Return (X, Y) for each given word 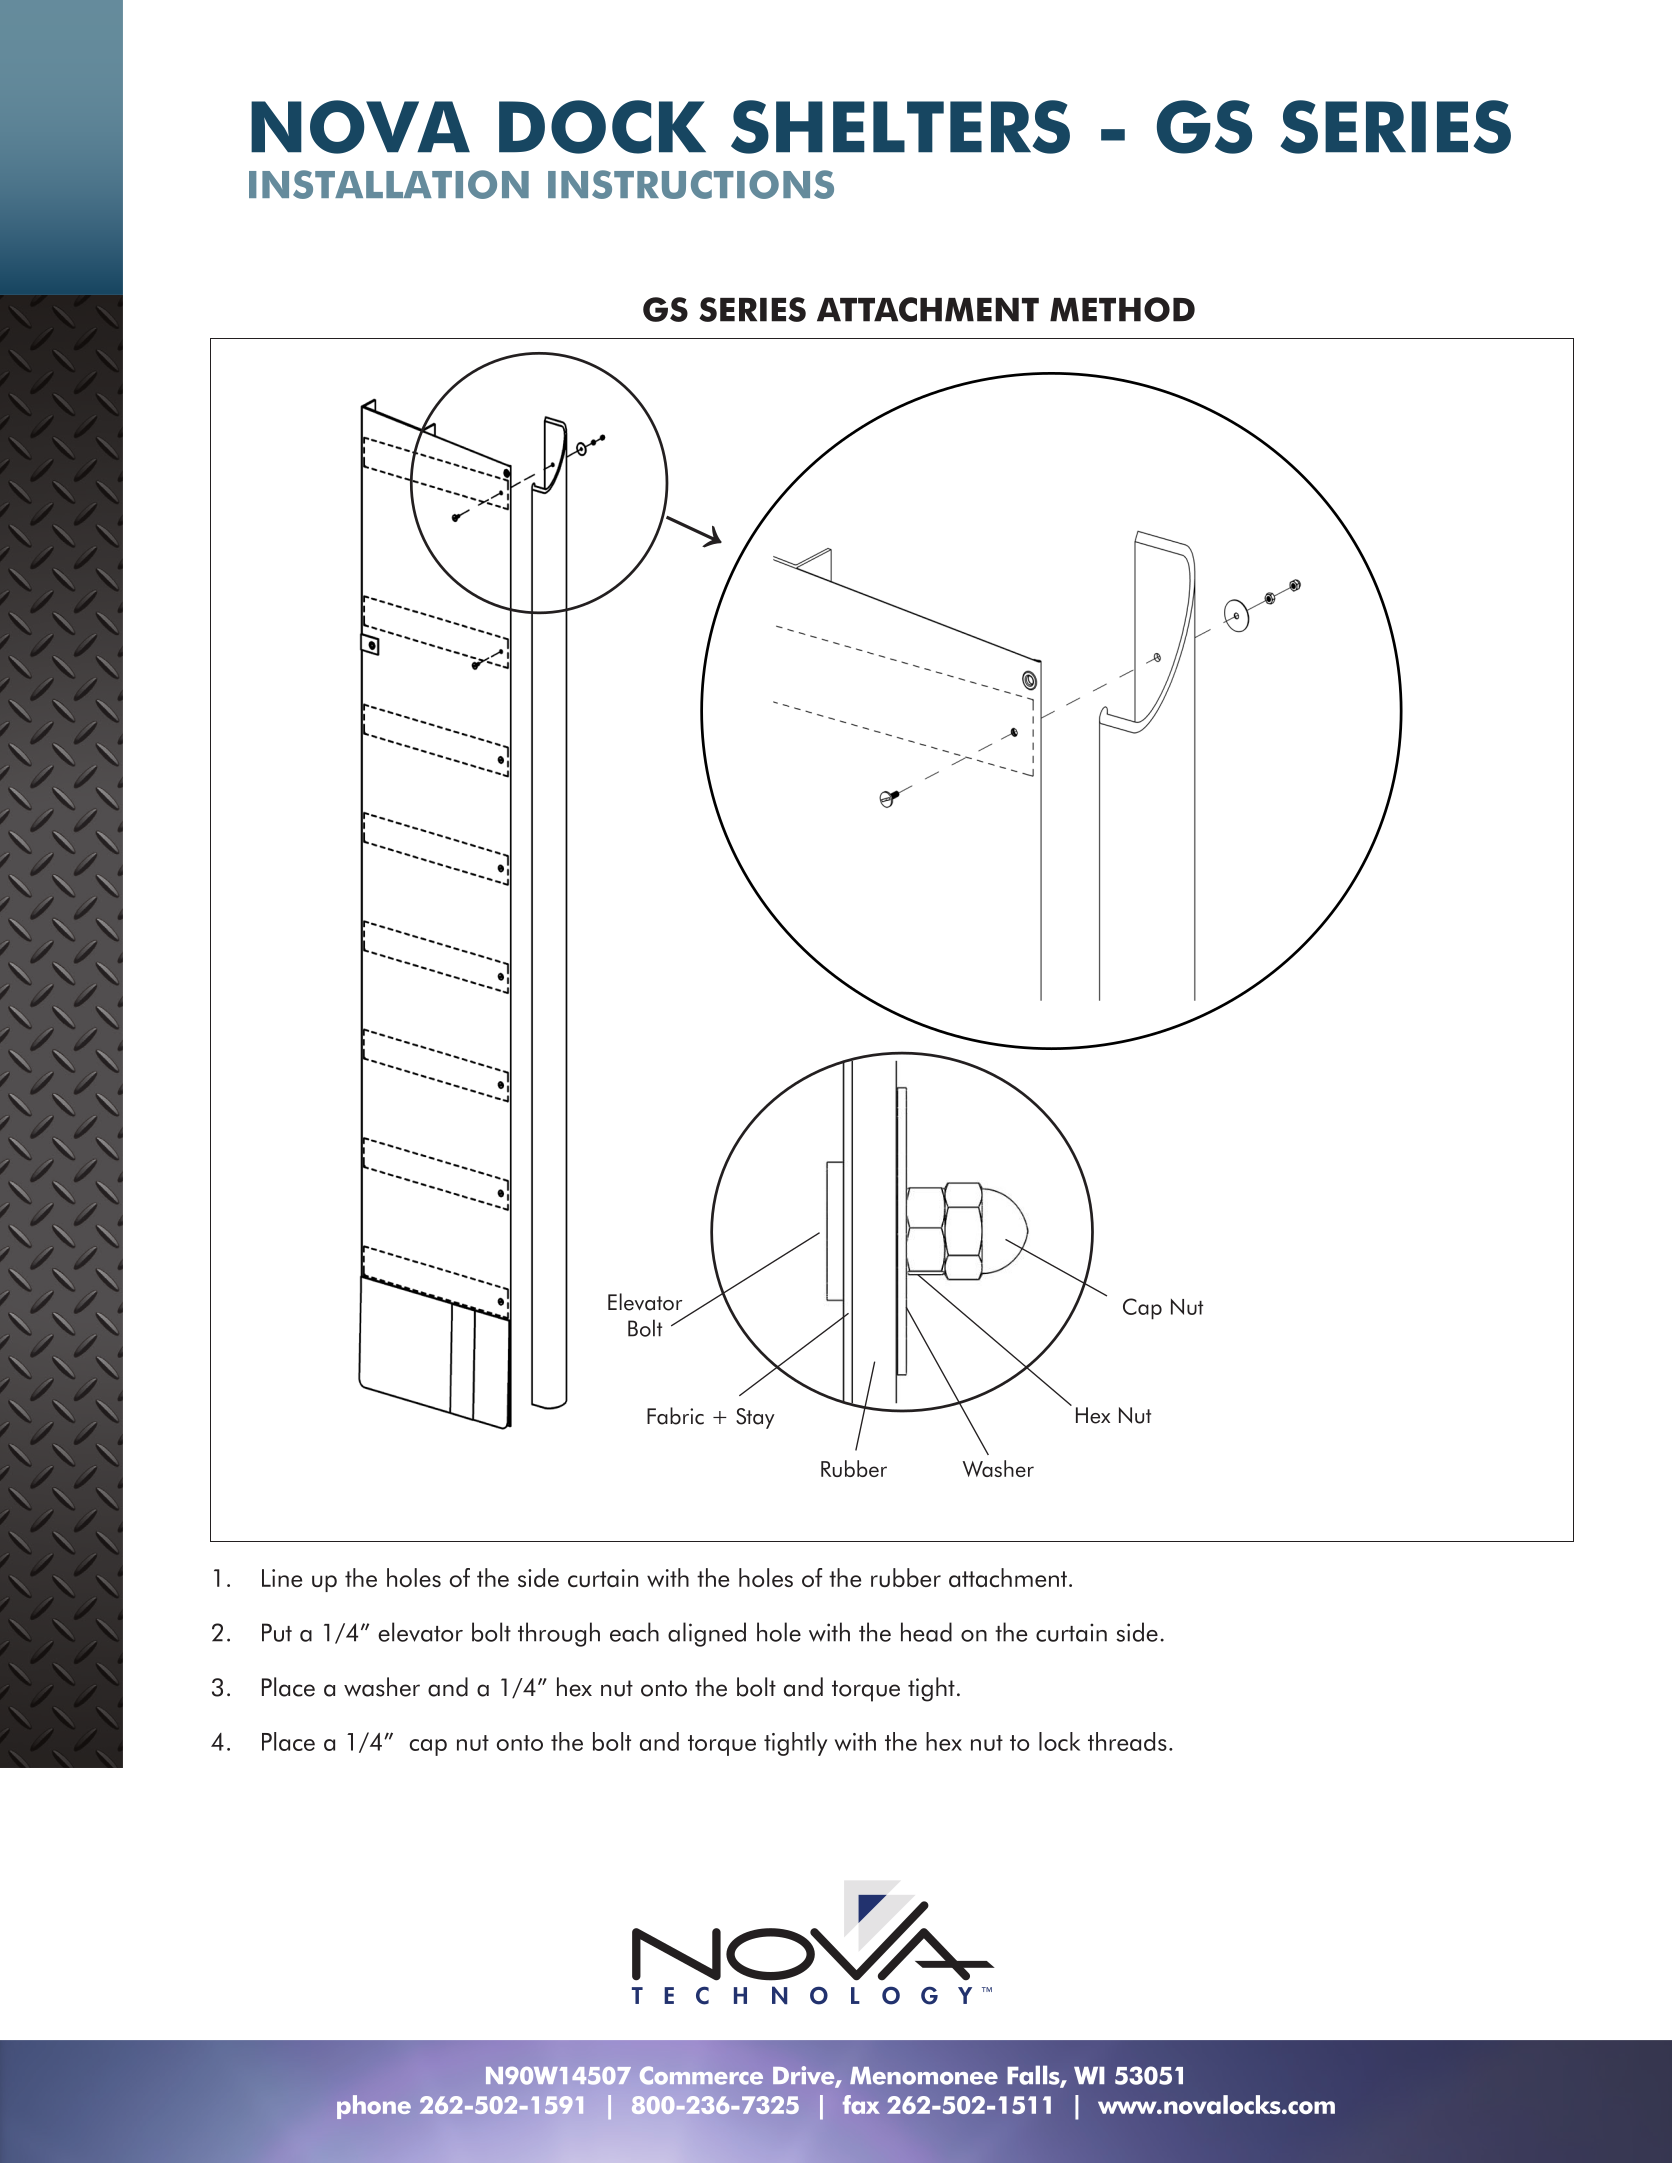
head (926, 1632)
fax (861, 2104)
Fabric (675, 1416)
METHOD (1122, 309)
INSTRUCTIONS (691, 184)
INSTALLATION (389, 184)
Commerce (701, 2075)
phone (374, 2107)
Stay (755, 1418)
